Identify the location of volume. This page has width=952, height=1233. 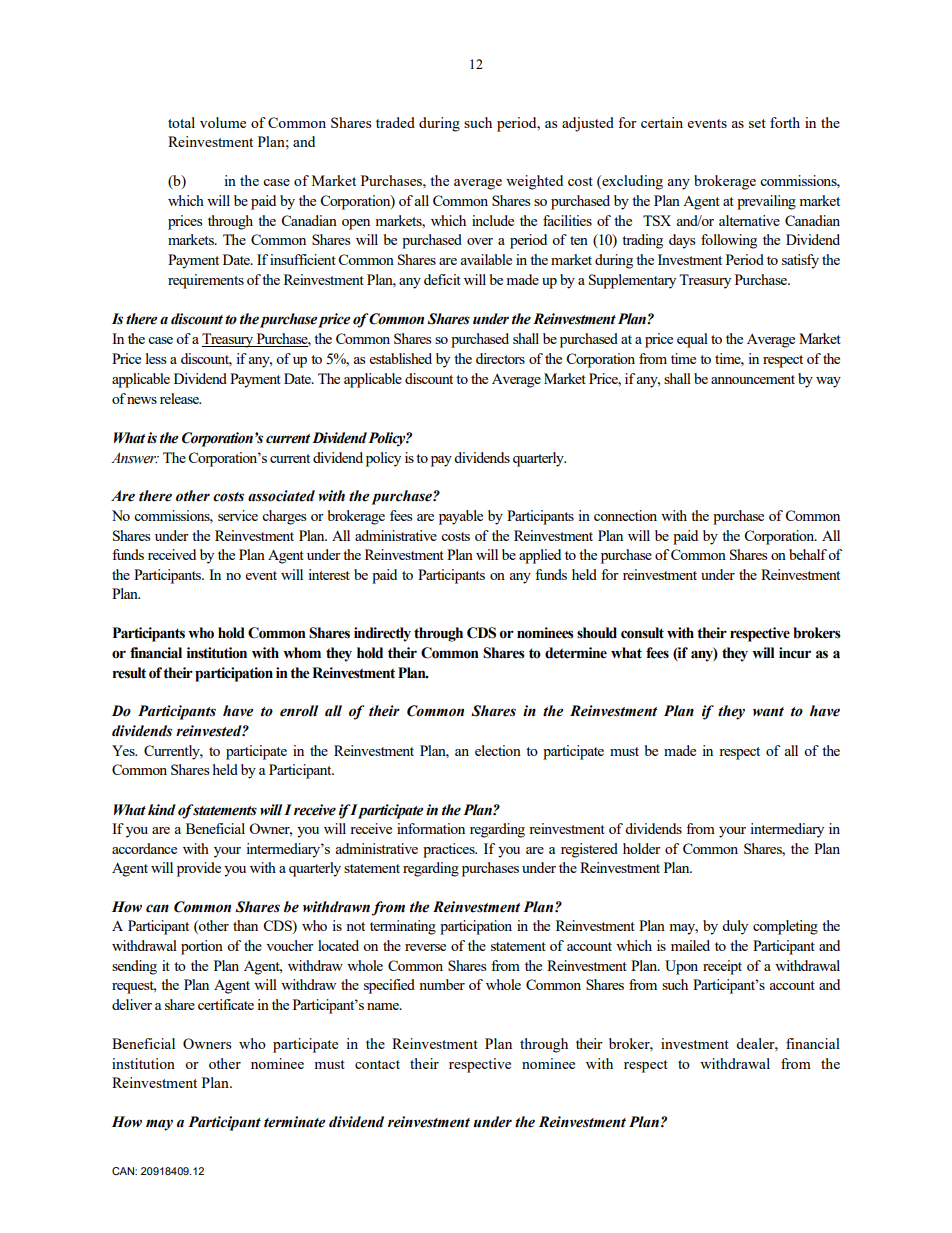
(223, 122).
